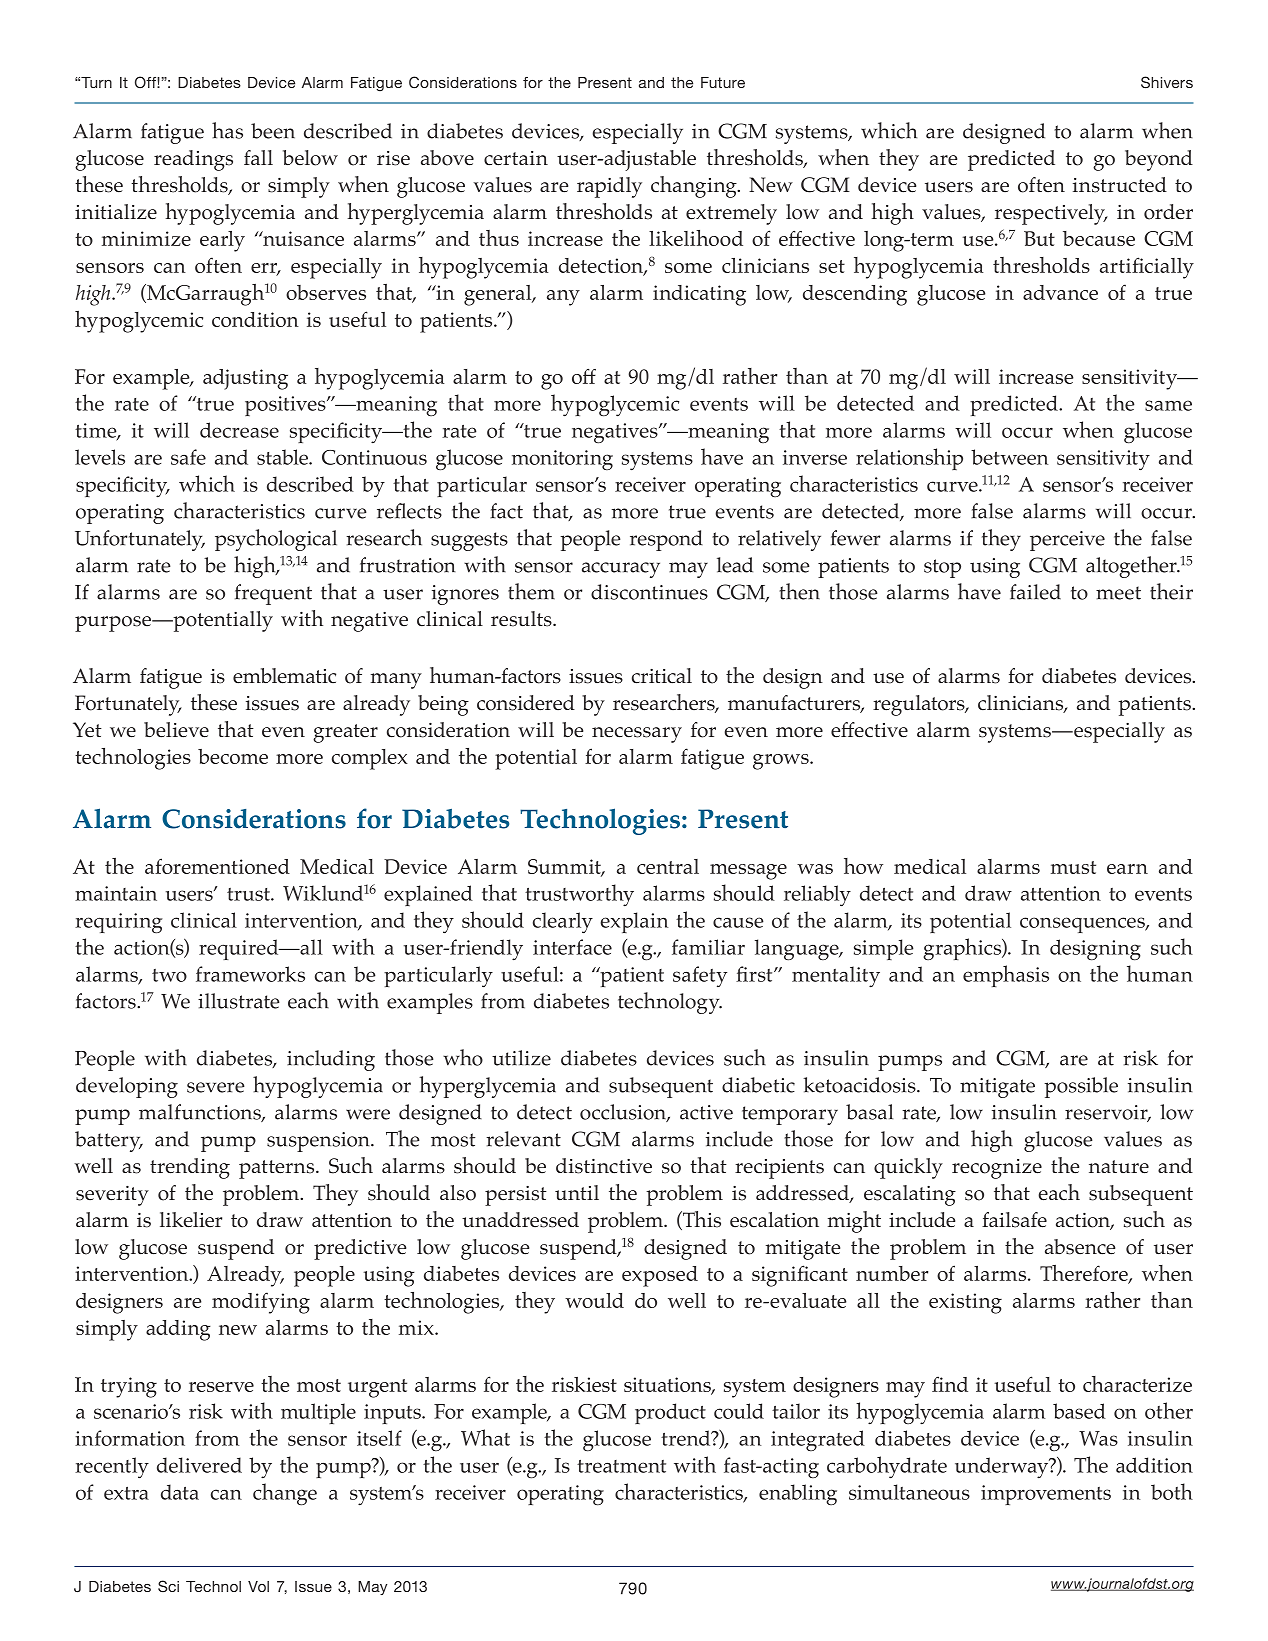 The height and width of the screenshot is (1641, 1268). I want to click on instructed, so click(1120, 185).
